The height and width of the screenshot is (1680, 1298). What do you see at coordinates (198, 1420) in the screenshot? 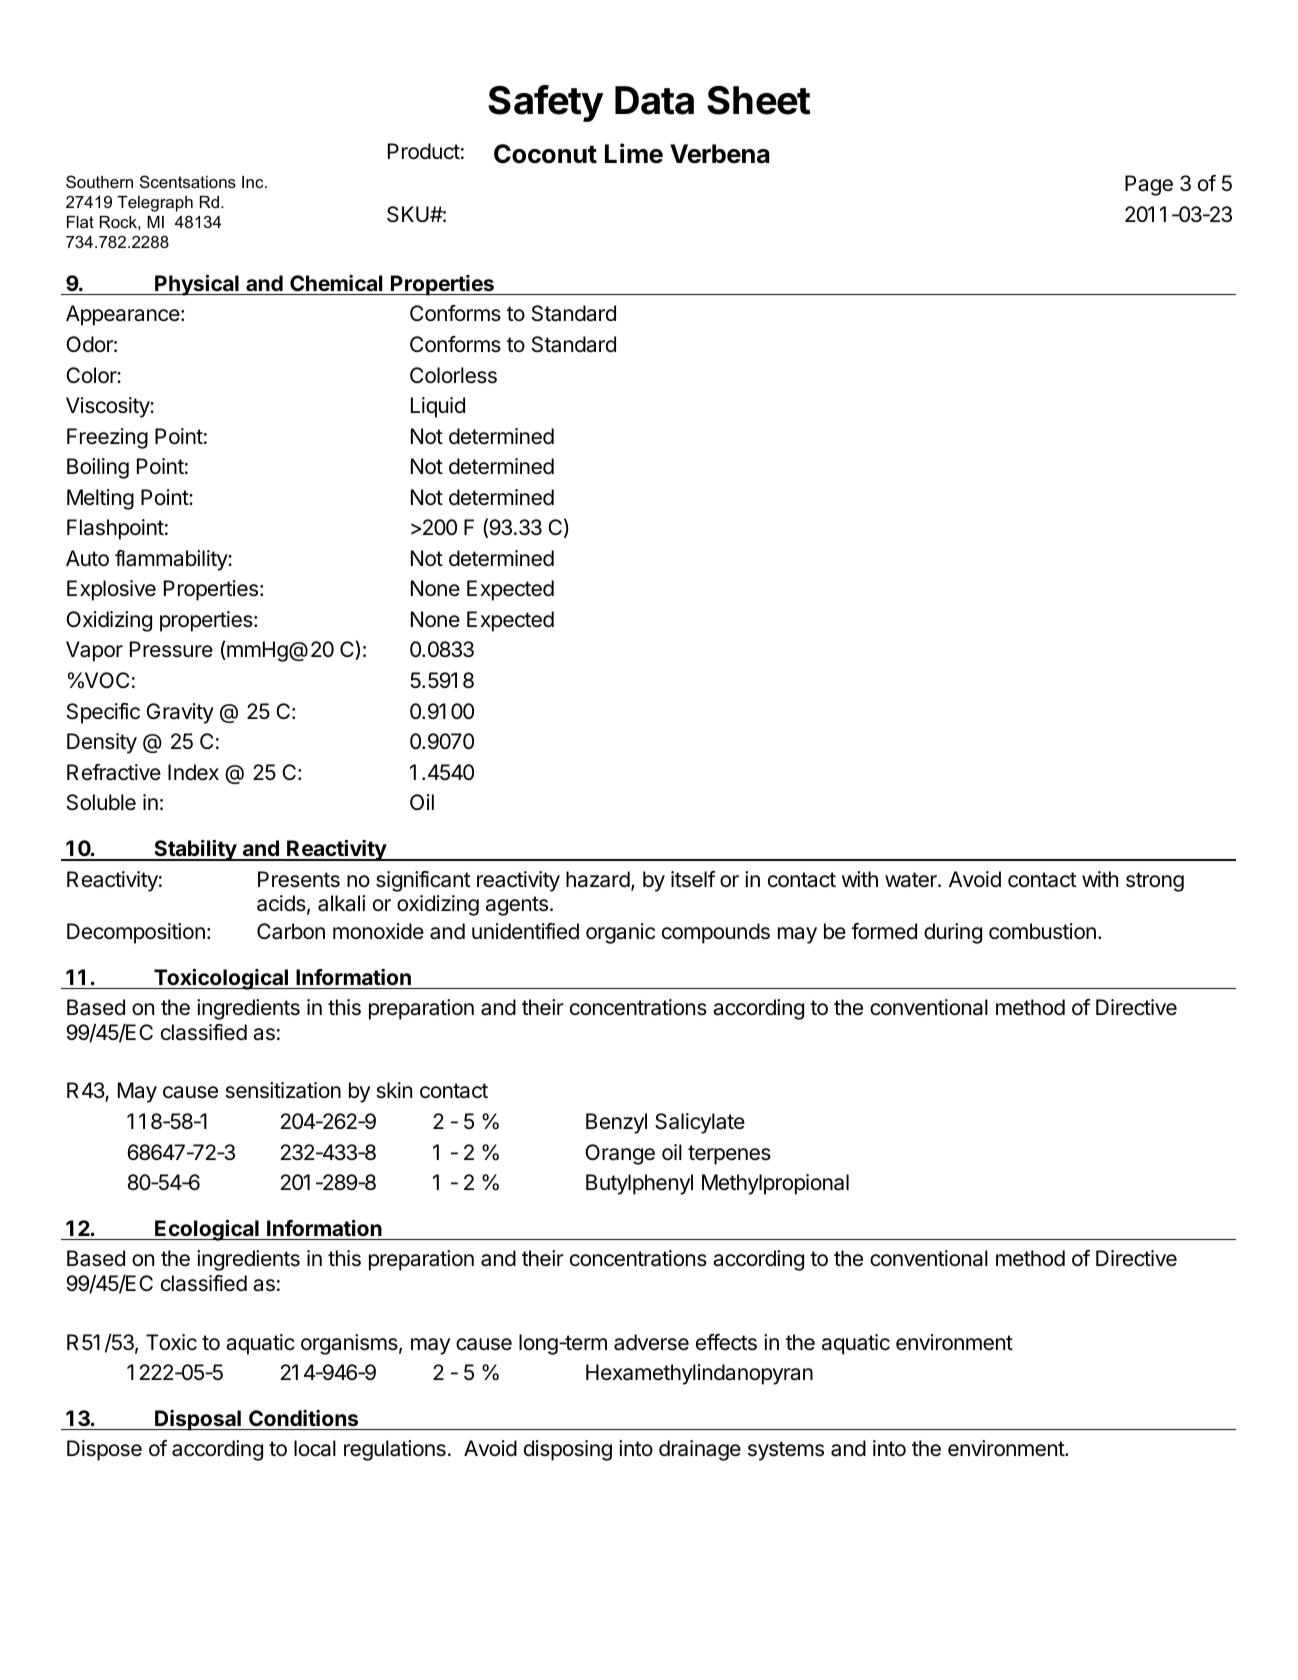
I see `Disposal` at bounding box center [198, 1420].
